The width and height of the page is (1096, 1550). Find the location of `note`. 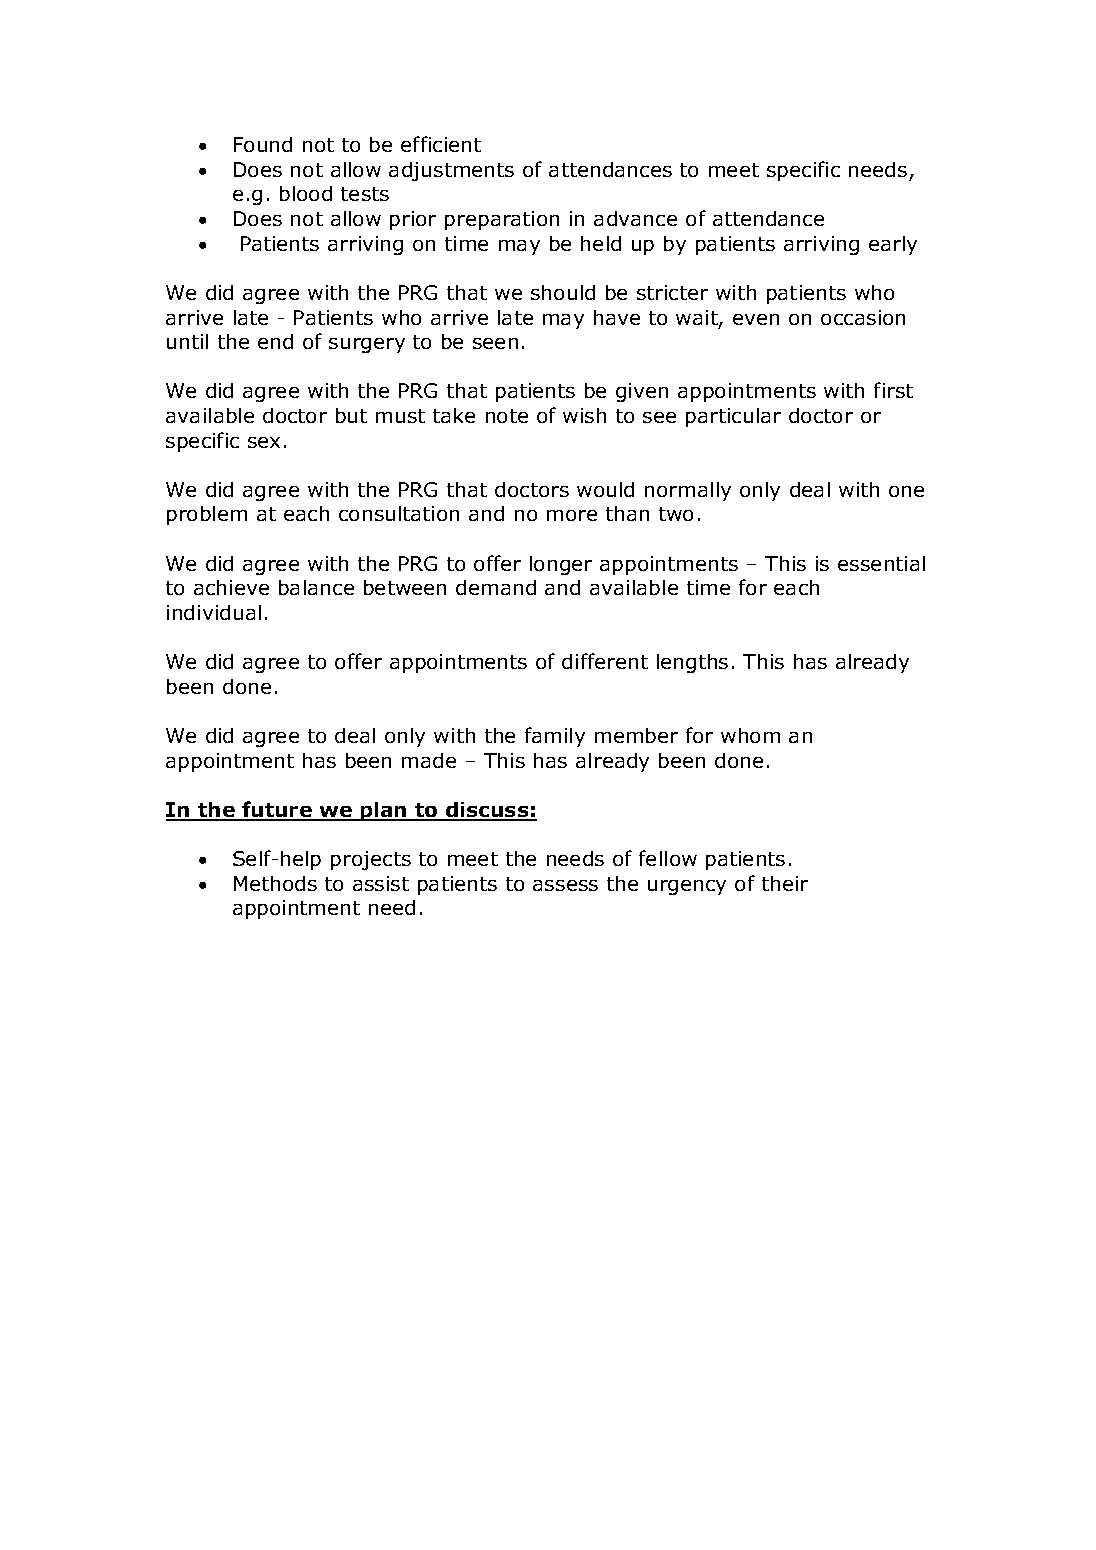

note is located at coordinates (507, 416).
